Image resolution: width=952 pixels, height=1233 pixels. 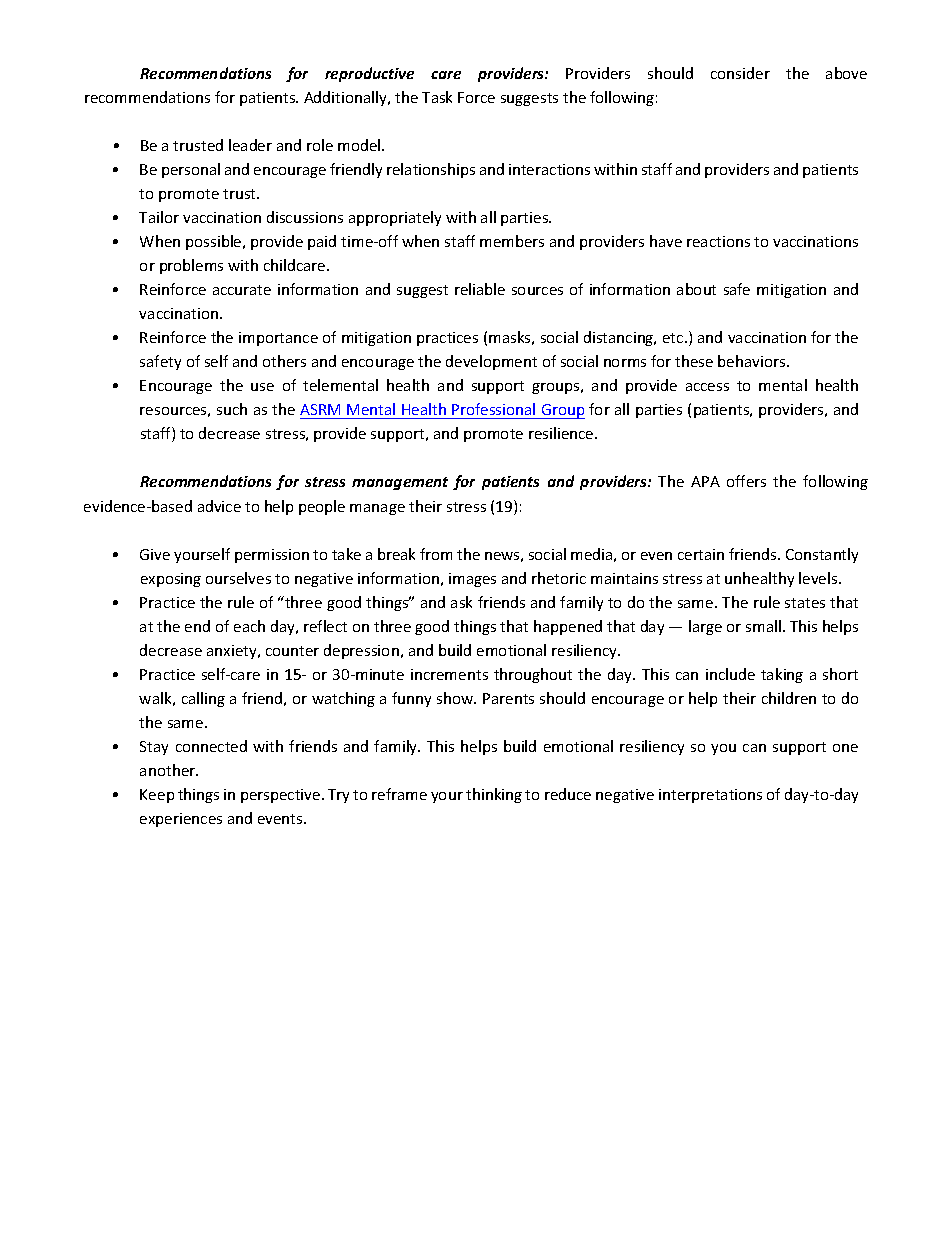 I want to click on consider, so click(x=740, y=73).
